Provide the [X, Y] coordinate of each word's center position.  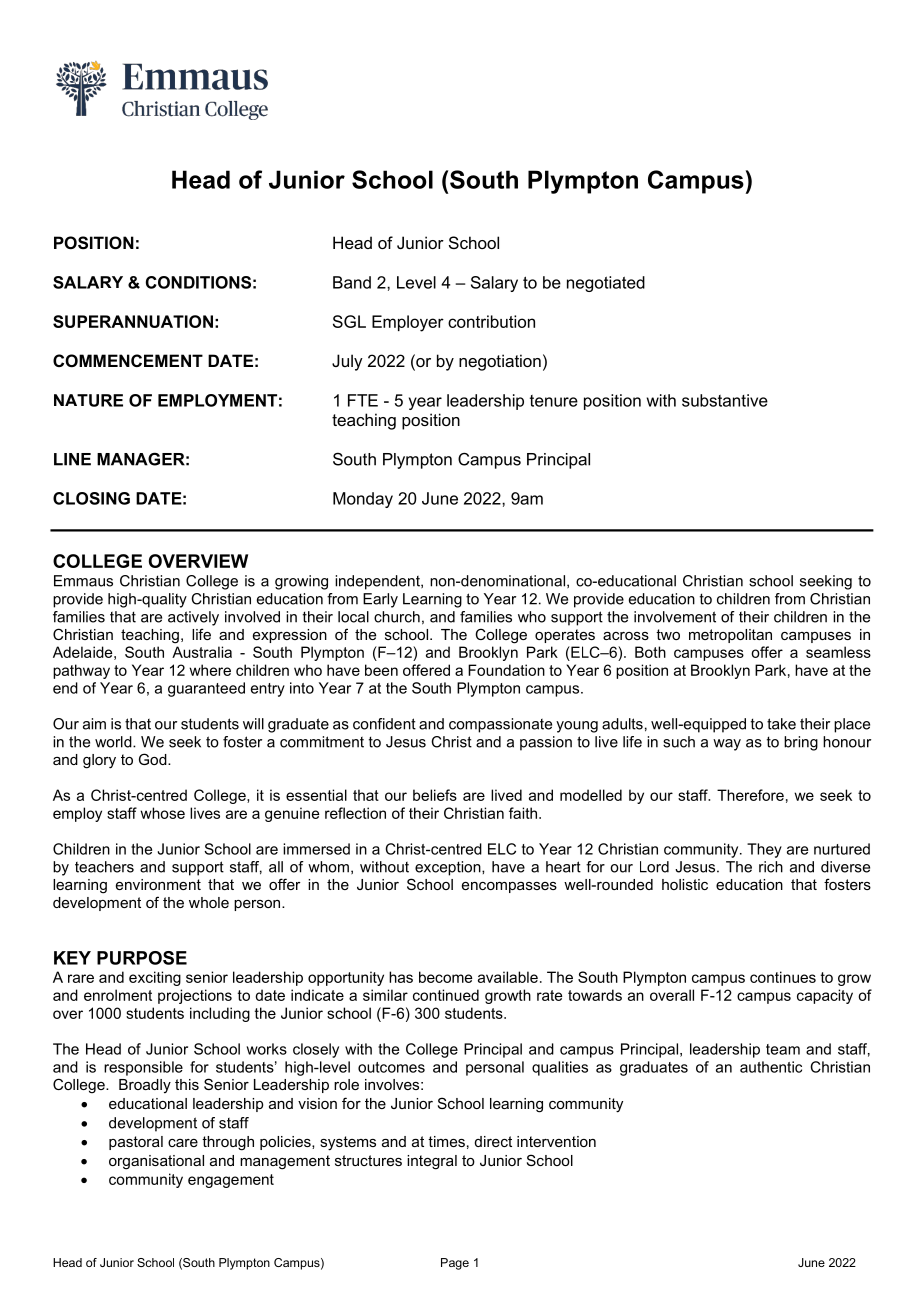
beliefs [435, 795]
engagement [231, 1181]
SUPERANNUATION [133, 321]
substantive [725, 400]
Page [455, 1264]
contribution [491, 321]
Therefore [750, 795]
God [154, 759]
